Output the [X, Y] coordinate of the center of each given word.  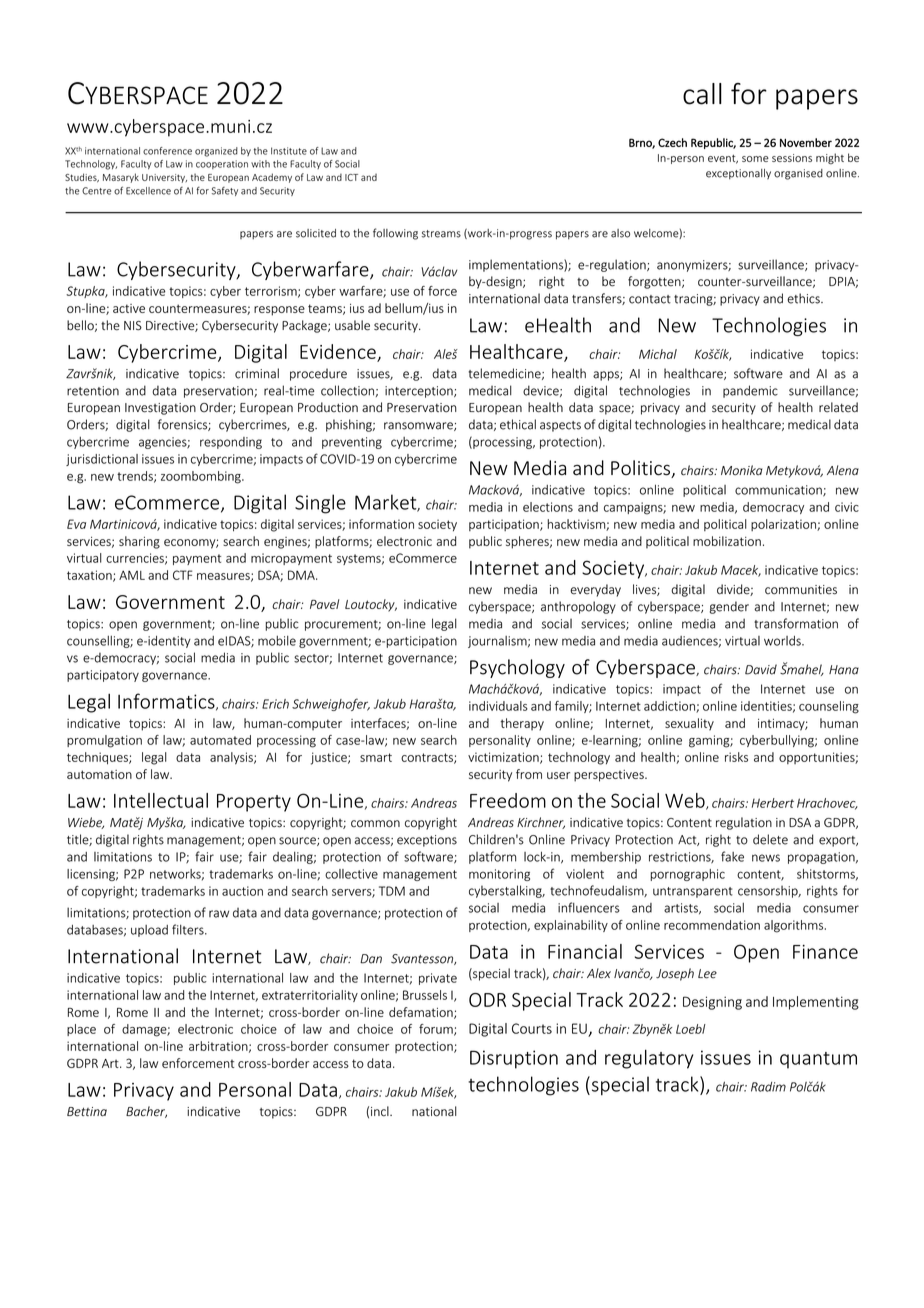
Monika [741, 470]
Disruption [514, 1059]
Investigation [160, 409]
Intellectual [161, 800]
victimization [504, 758]
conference [167, 151]
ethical [518, 424]
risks [736, 757]
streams [441, 234]
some [755, 159]
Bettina [87, 1112]
